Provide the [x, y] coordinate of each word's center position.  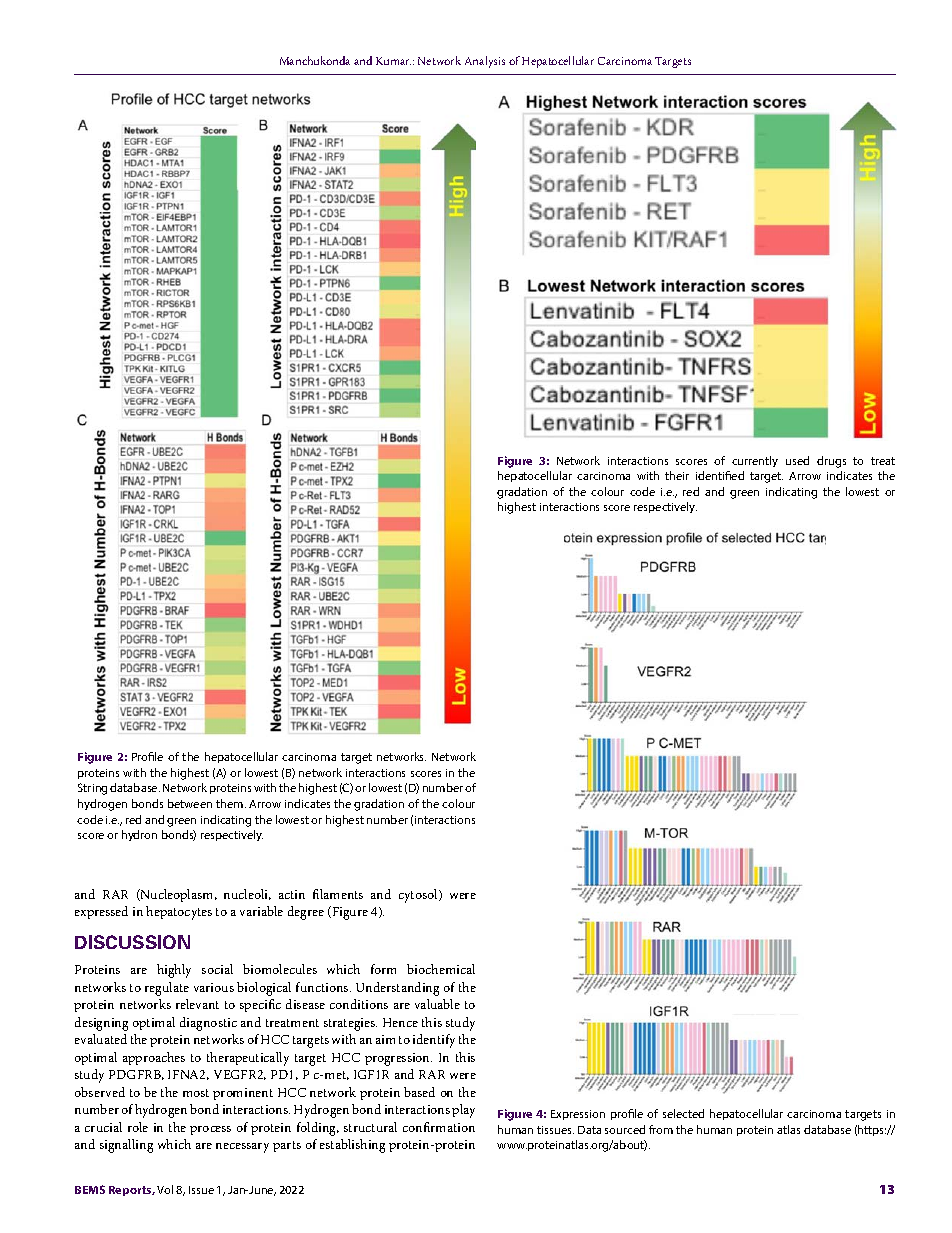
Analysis [485, 62]
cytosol [419, 896]
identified [720, 475]
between [190, 803]
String [92, 789]
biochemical [441, 969]
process [210, 1130]
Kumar [393, 61]
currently [755, 461]
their [677, 475]
